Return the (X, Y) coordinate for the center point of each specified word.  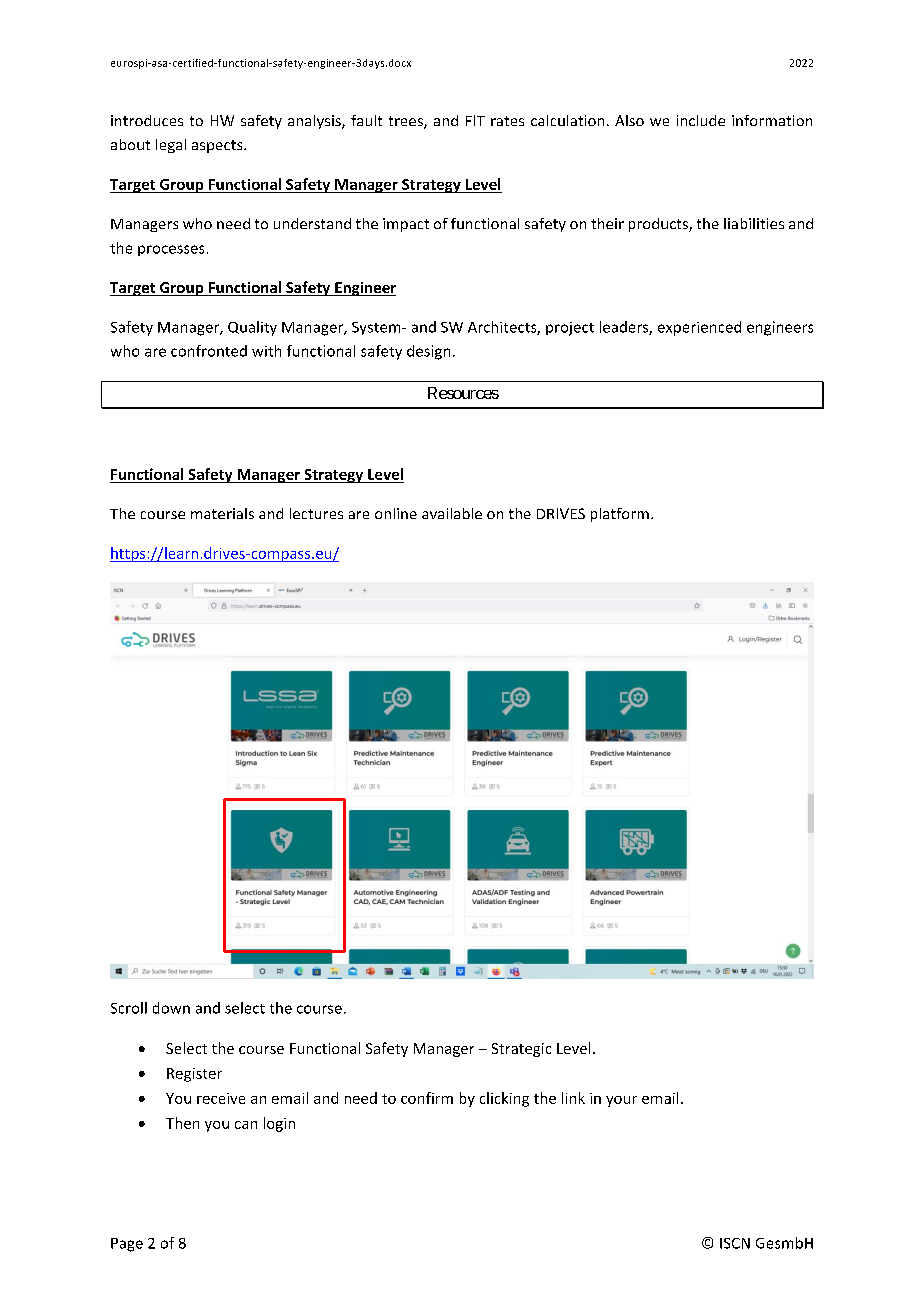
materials (222, 513)
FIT (475, 120)
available (452, 513)
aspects (218, 146)
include (701, 120)
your (621, 1101)
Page (127, 1245)
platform (620, 515)
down (171, 1008)
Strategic (521, 1050)
